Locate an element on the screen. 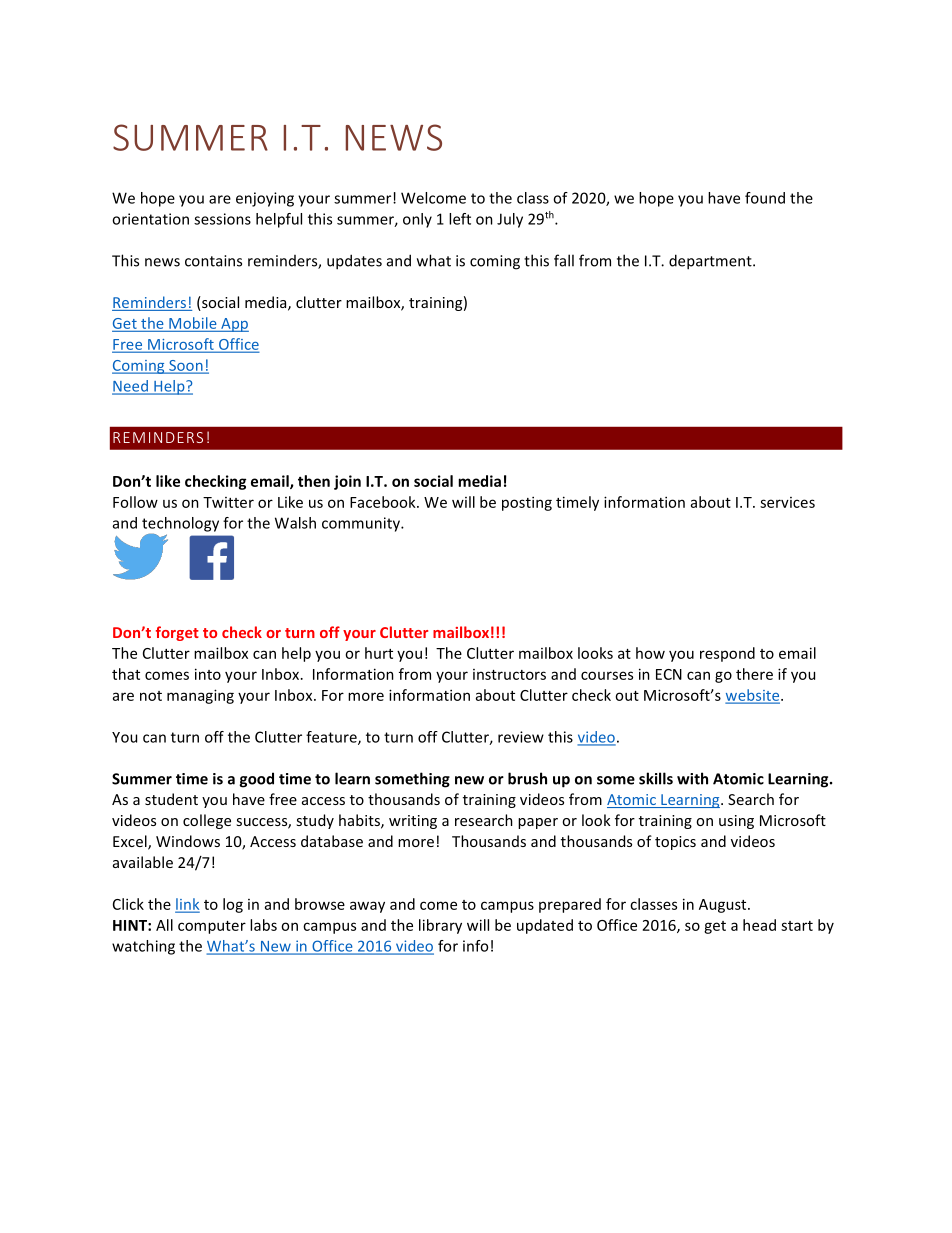 The height and width of the screenshot is (1233, 952). technology is located at coordinates (180, 525).
